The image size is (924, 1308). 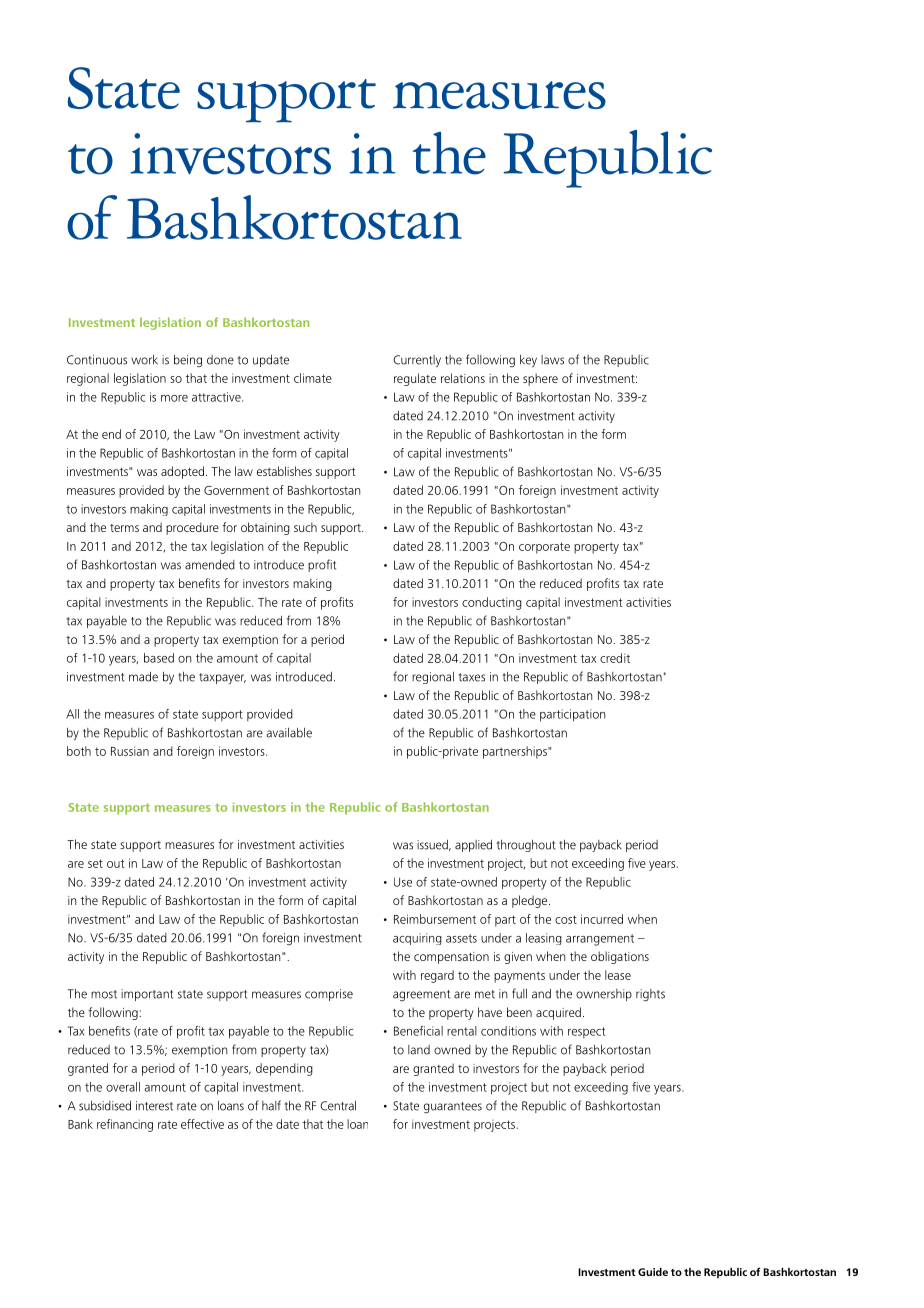 What do you see at coordinates (586, 1032) in the screenshot?
I see `respect` at bounding box center [586, 1032].
